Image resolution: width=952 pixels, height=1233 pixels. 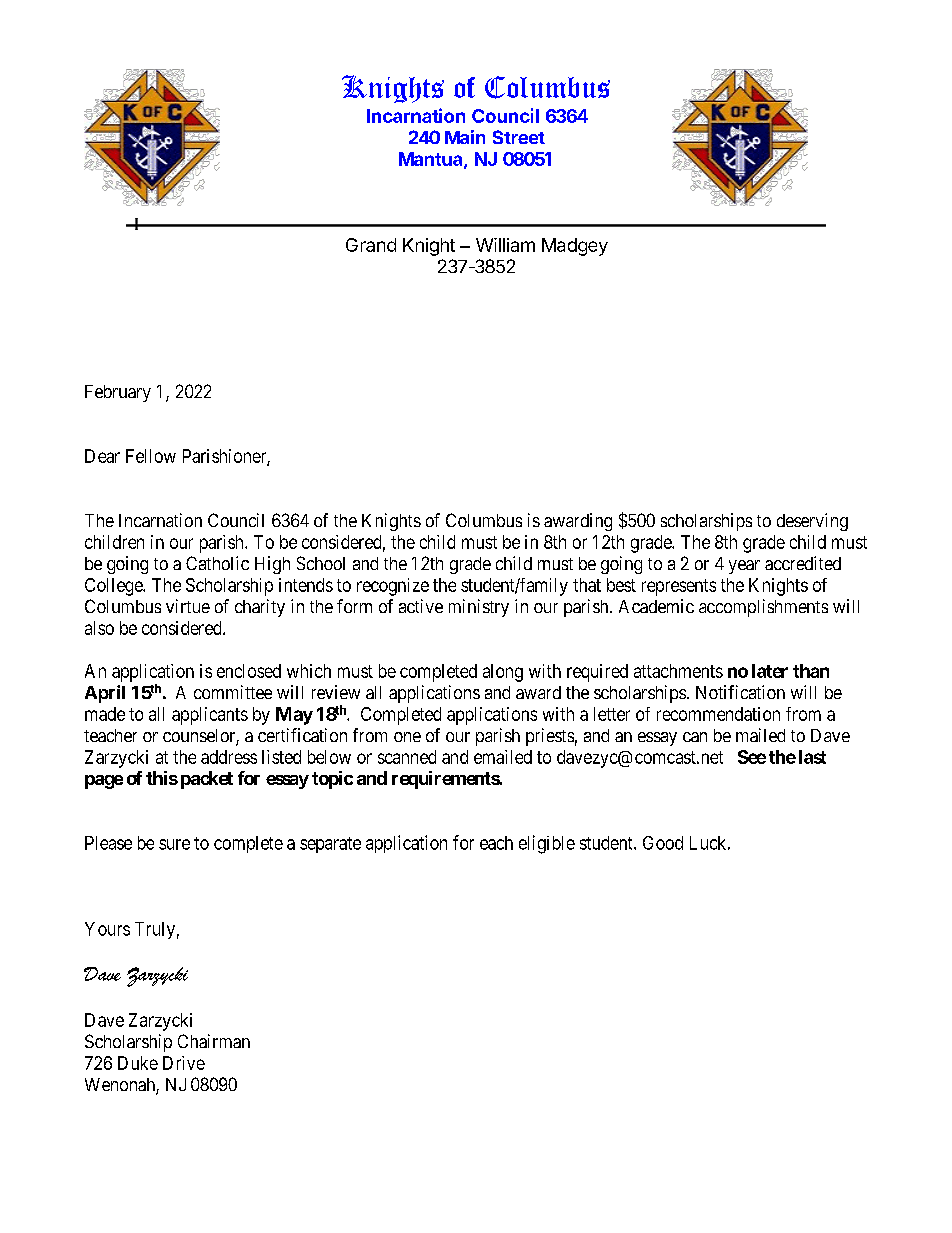 What do you see at coordinates (214, 1041) in the image?
I see `Chairman` at bounding box center [214, 1041].
